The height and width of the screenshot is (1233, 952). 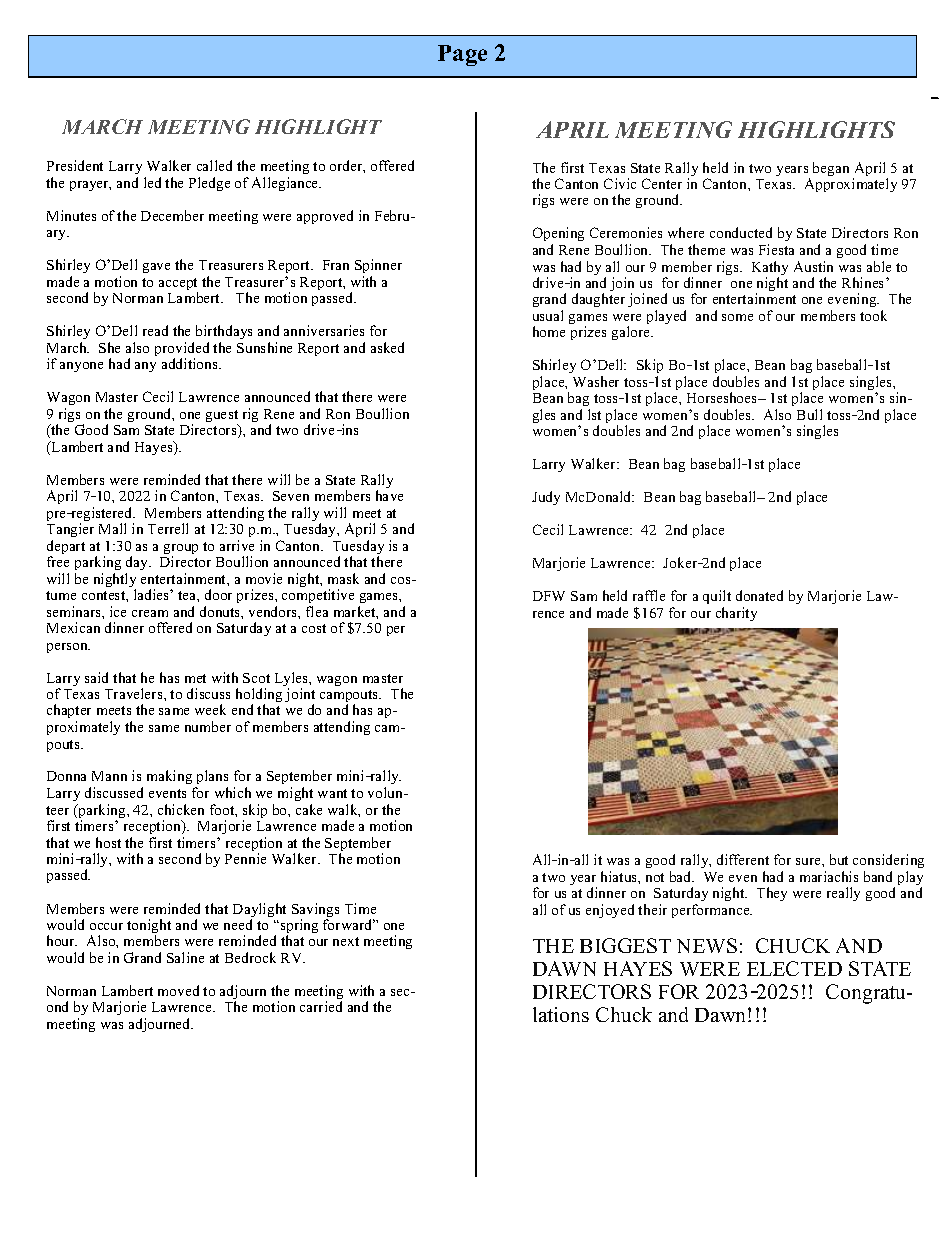 What do you see at coordinates (759, 595) in the screenshot?
I see `donated` at bounding box center [759, 595].
